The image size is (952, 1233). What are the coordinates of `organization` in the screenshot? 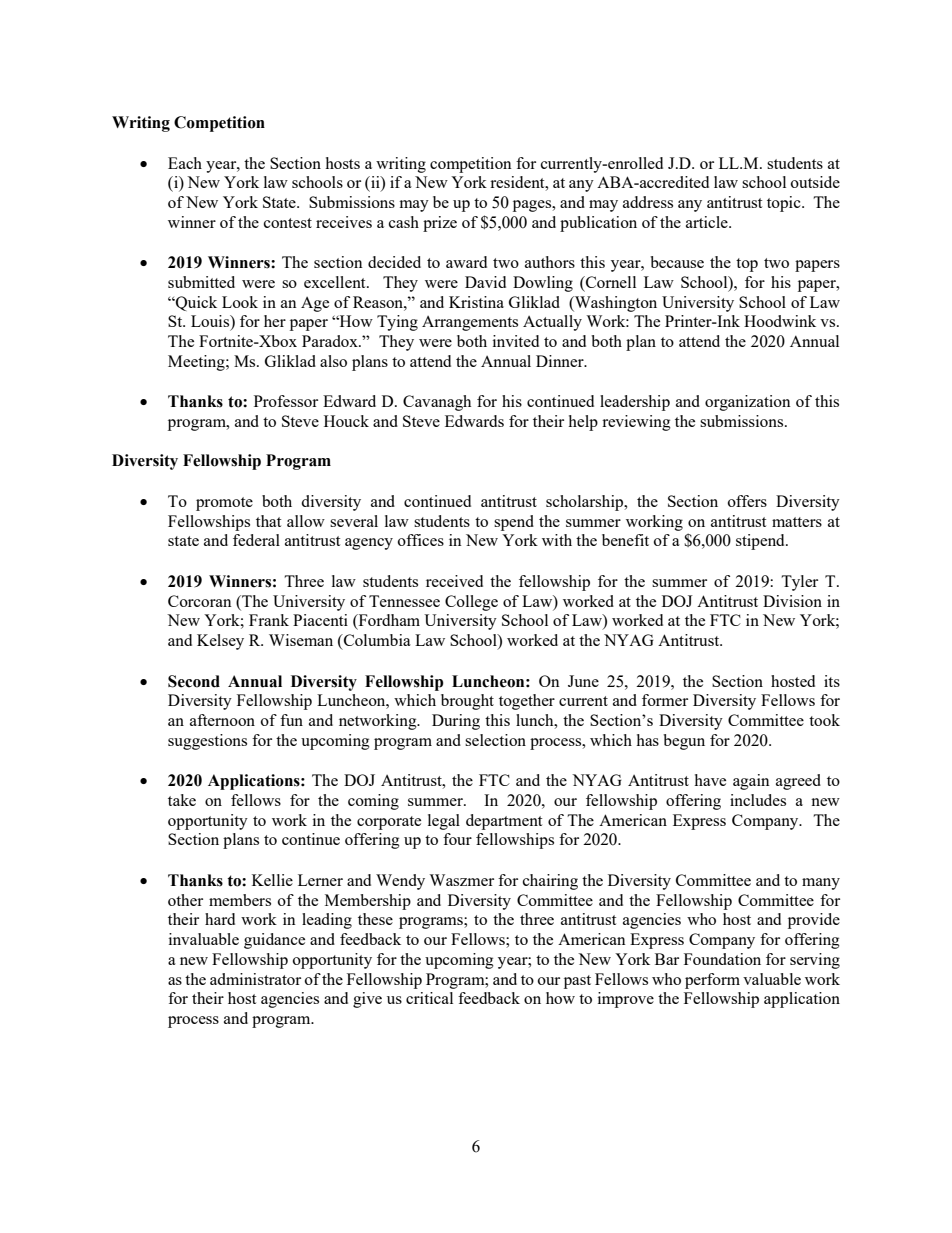 It's located at (748, 403).
